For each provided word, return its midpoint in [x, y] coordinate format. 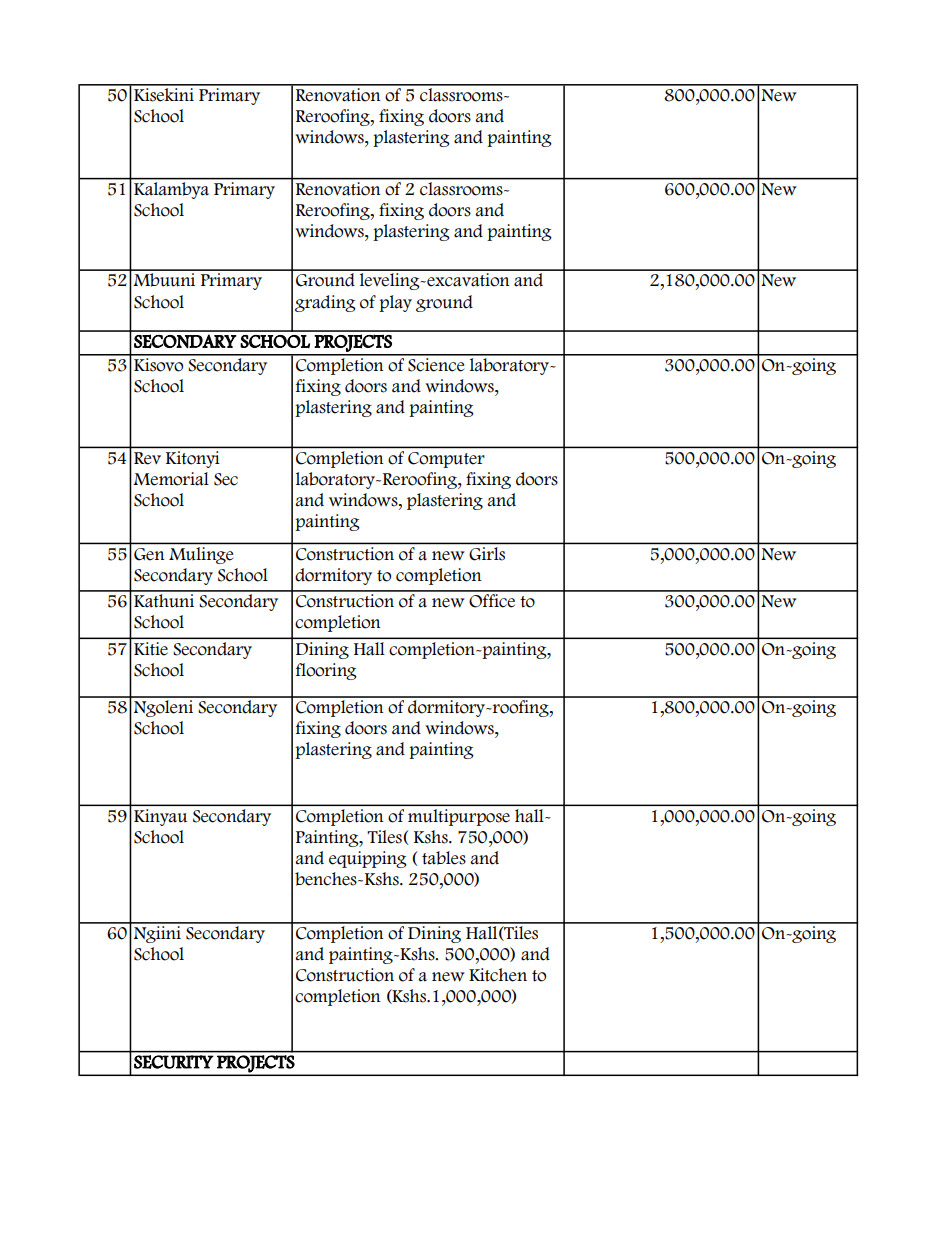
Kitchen [498, 975]
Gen [149, 554]
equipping [368, 859]
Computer [446, 460]
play [395, 303]
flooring [326, 671]
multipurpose [459, 817]
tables [444, 858]
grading [325, 303]
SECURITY [173, 1062]
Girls [487, 553]
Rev [147, 458]
